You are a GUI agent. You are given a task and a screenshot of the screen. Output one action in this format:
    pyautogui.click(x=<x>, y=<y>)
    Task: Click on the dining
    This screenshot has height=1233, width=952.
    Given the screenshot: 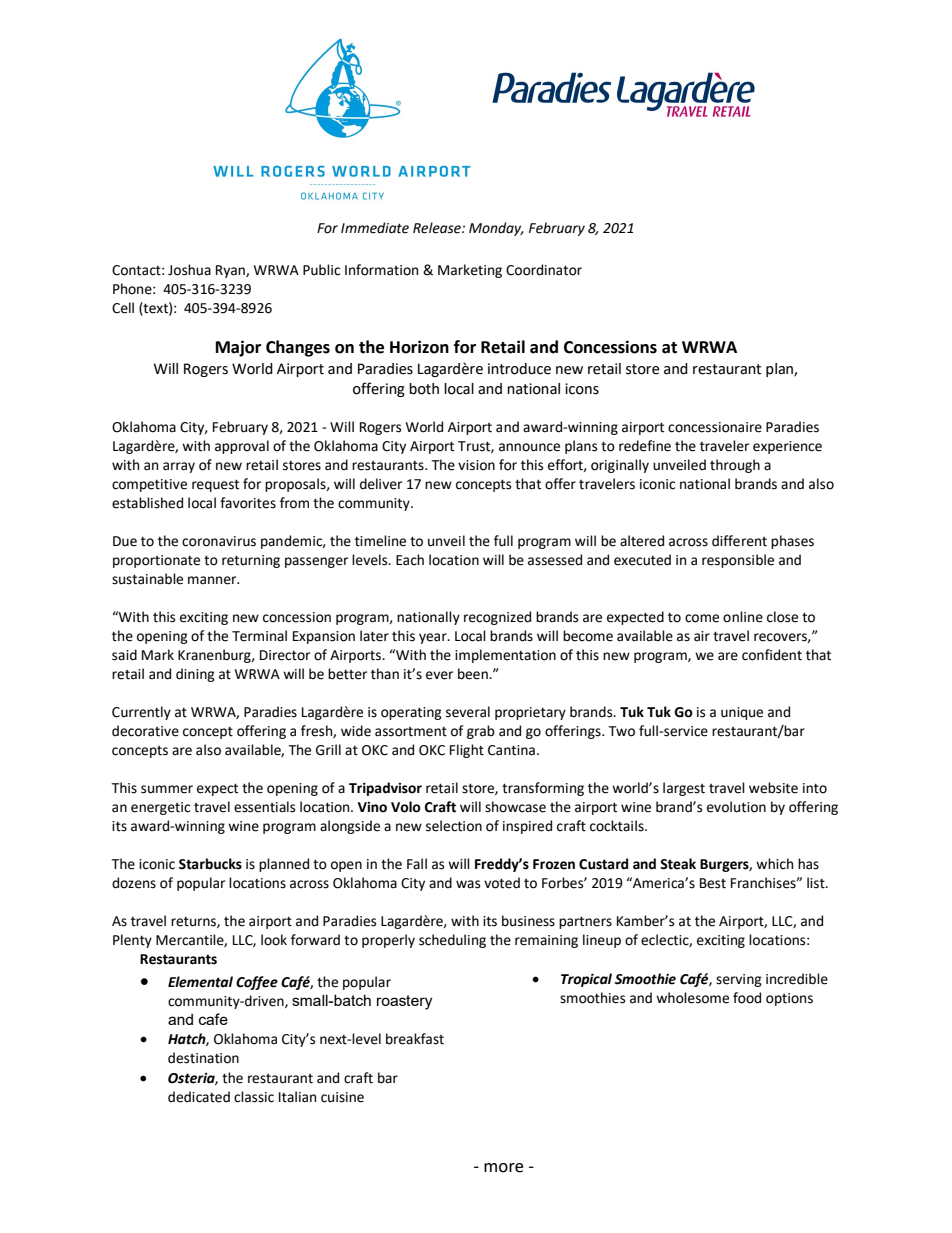 What is the action you would take?
    pyautogui.click(x=195, y=675)
